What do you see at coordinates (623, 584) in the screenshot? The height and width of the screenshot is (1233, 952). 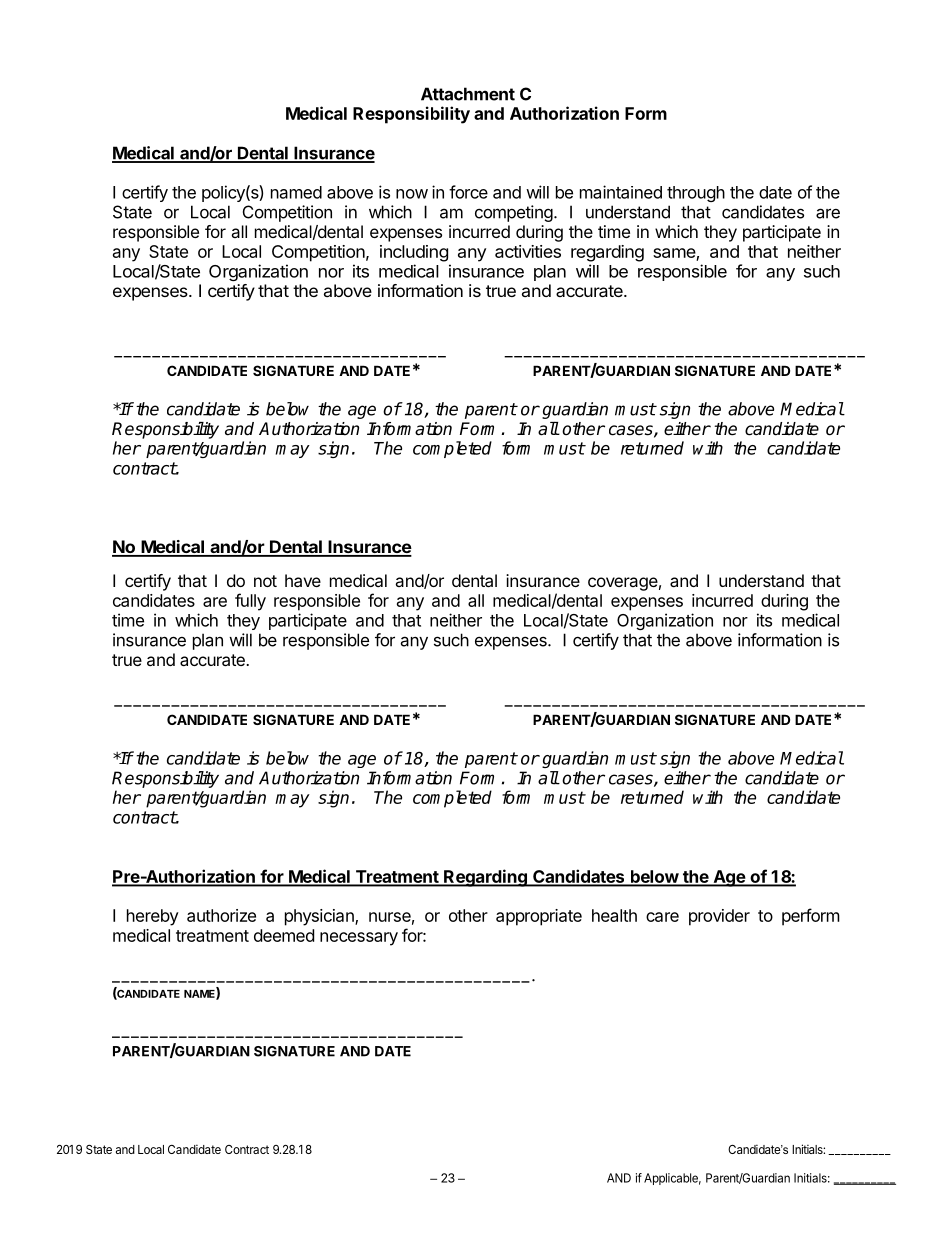 I see `coverage` at bounding box center [623, 584].
